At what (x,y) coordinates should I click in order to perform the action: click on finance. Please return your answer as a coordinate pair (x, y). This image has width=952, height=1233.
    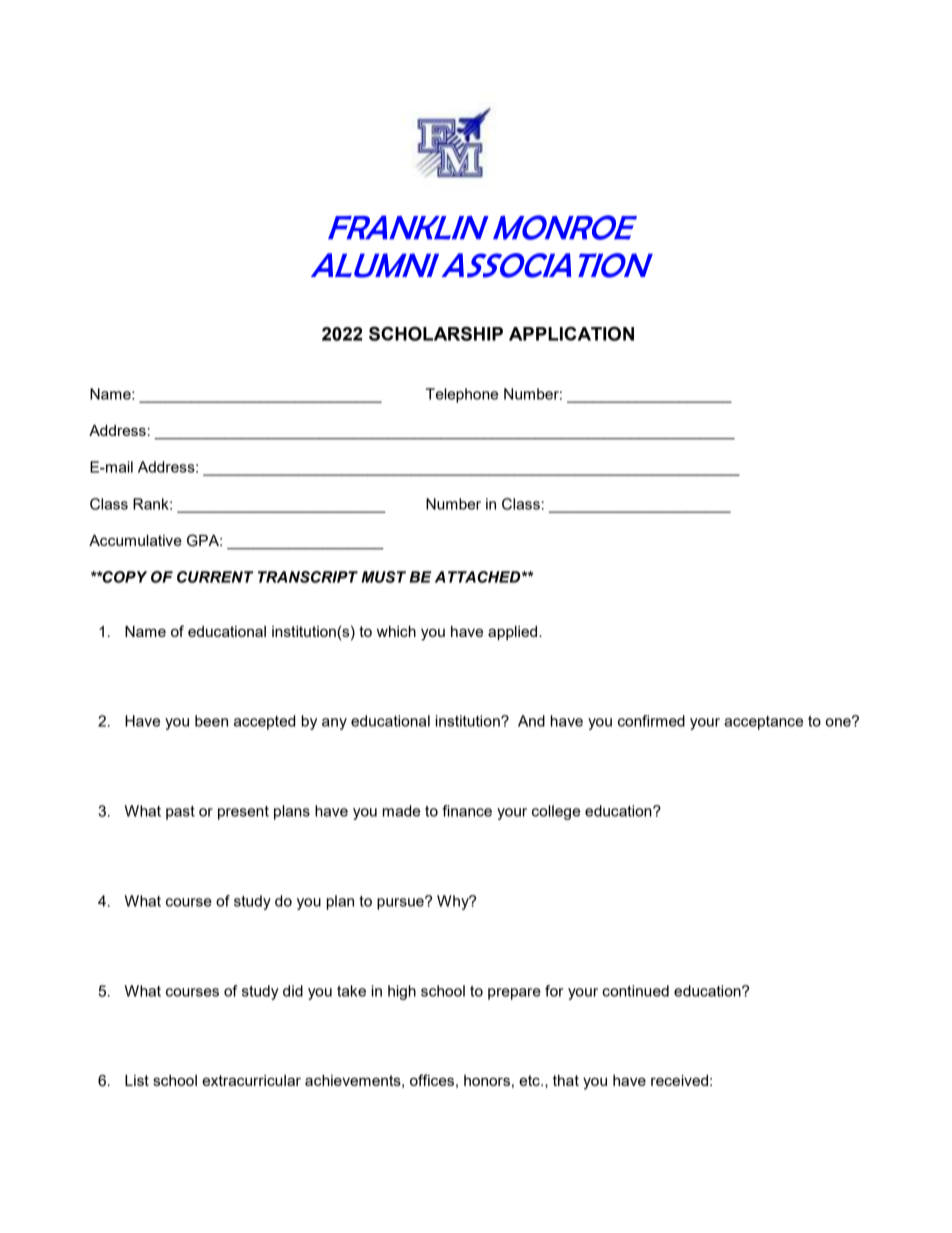
    Looking at the image, I should click on (467, 811).
